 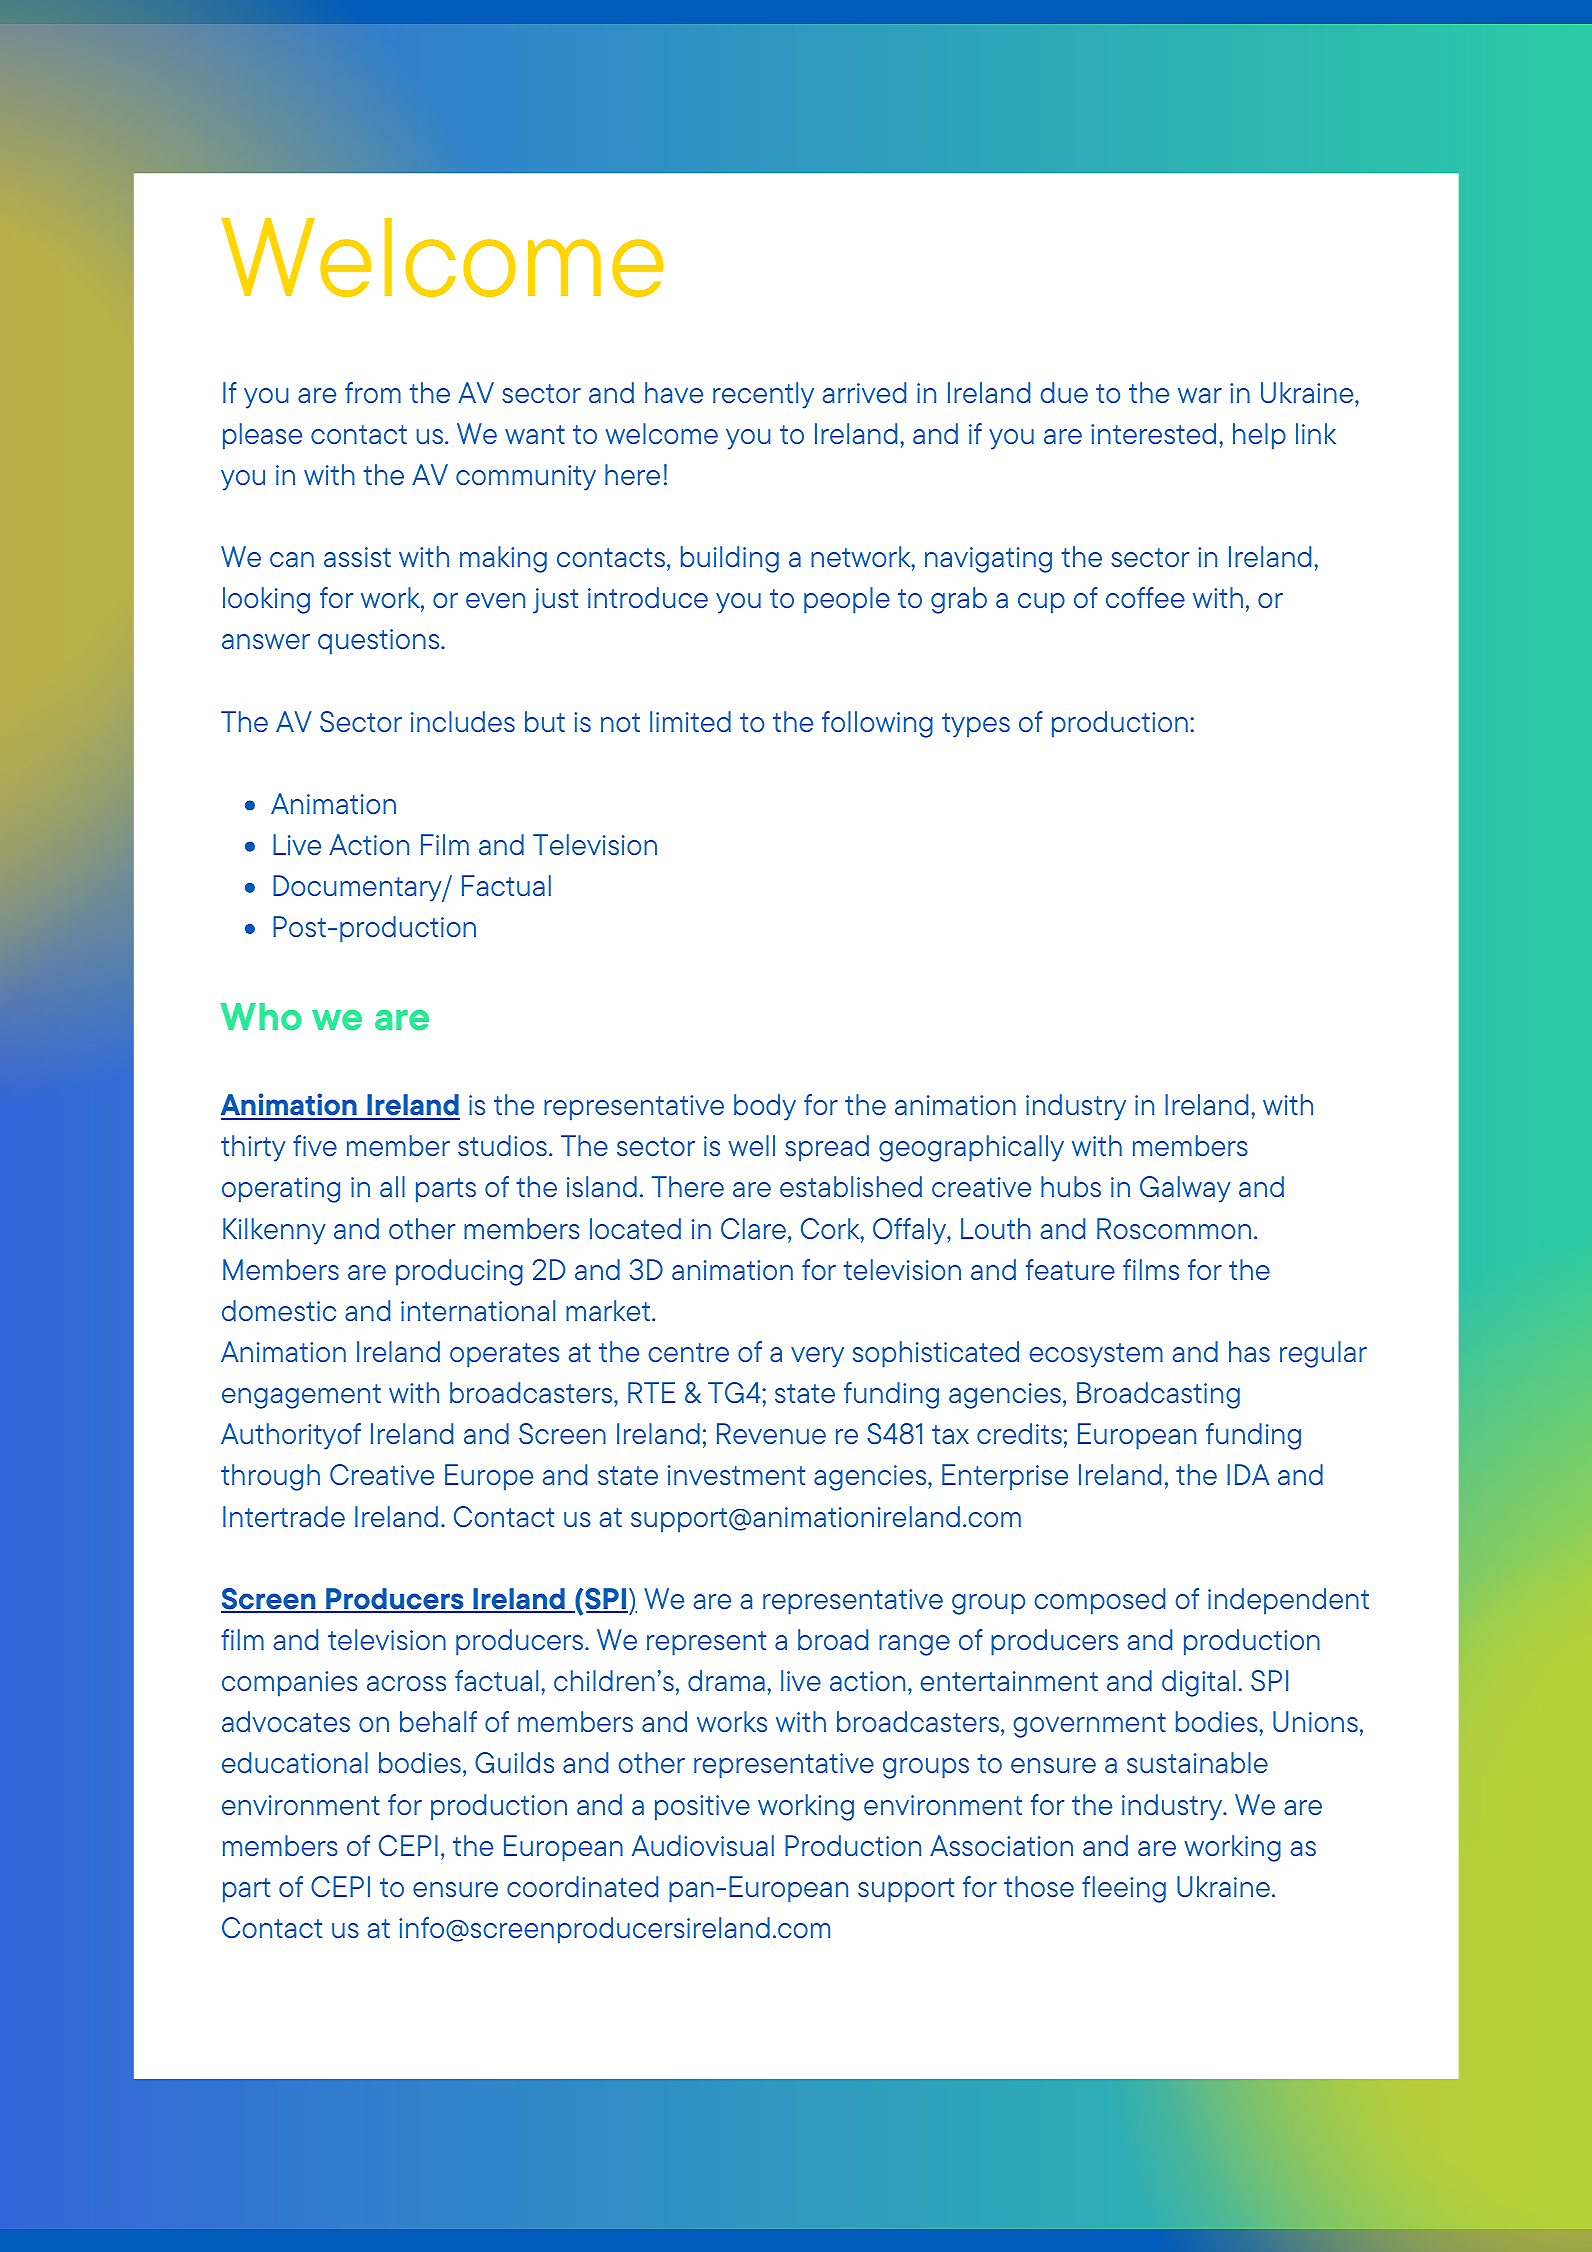 What do you see at coordinates (763, 395) in the screenshot?
I see `recently` at bounding box center [763, 395].
